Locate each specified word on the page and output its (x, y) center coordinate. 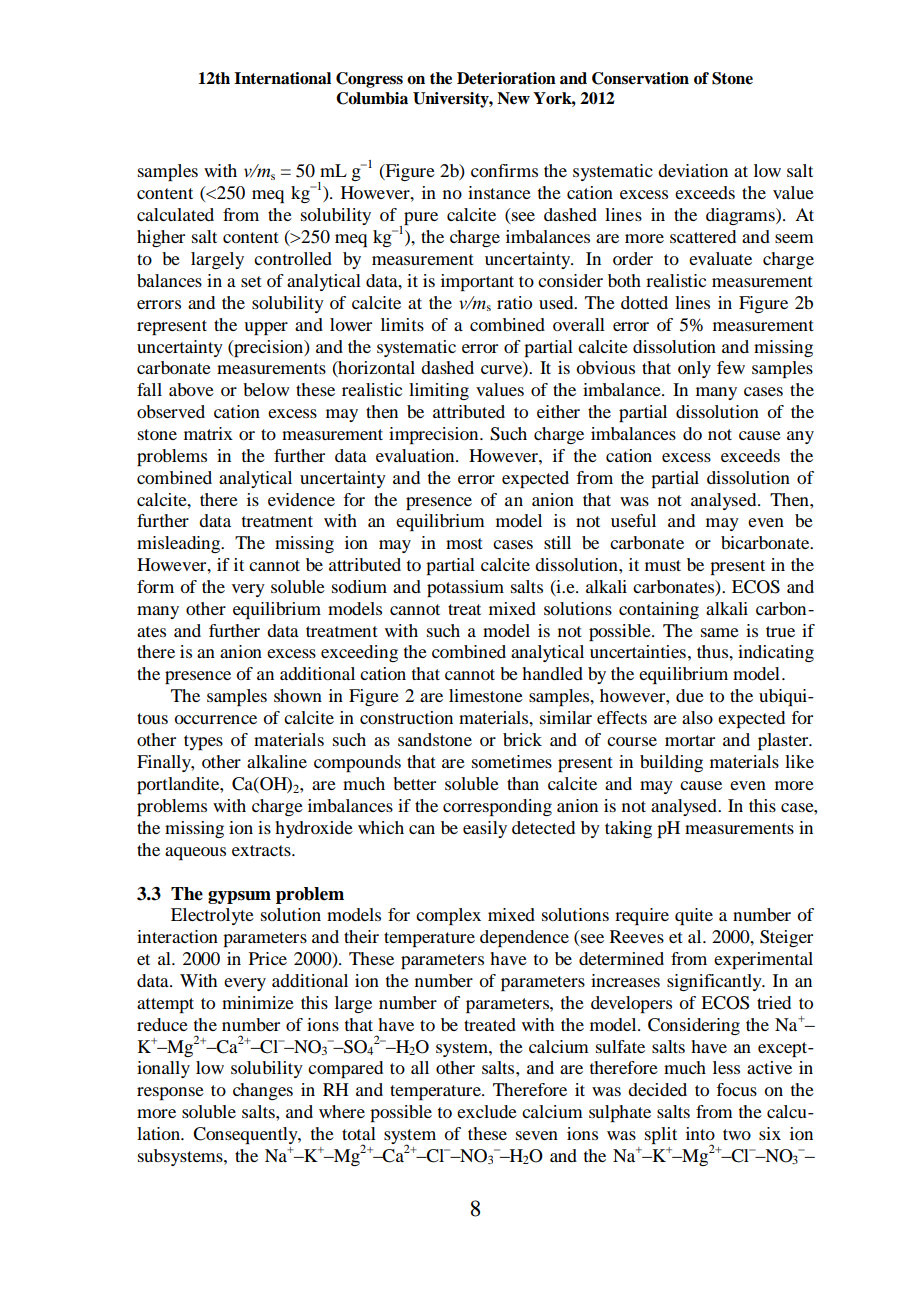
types (203, 742)
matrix (208, 433)
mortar (690, 740)
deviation (693, 170)
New (513, 98)
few (731, 367)
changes (263, 1091)
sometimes (512, 761)
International (282, 78)
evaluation (416, 455)
